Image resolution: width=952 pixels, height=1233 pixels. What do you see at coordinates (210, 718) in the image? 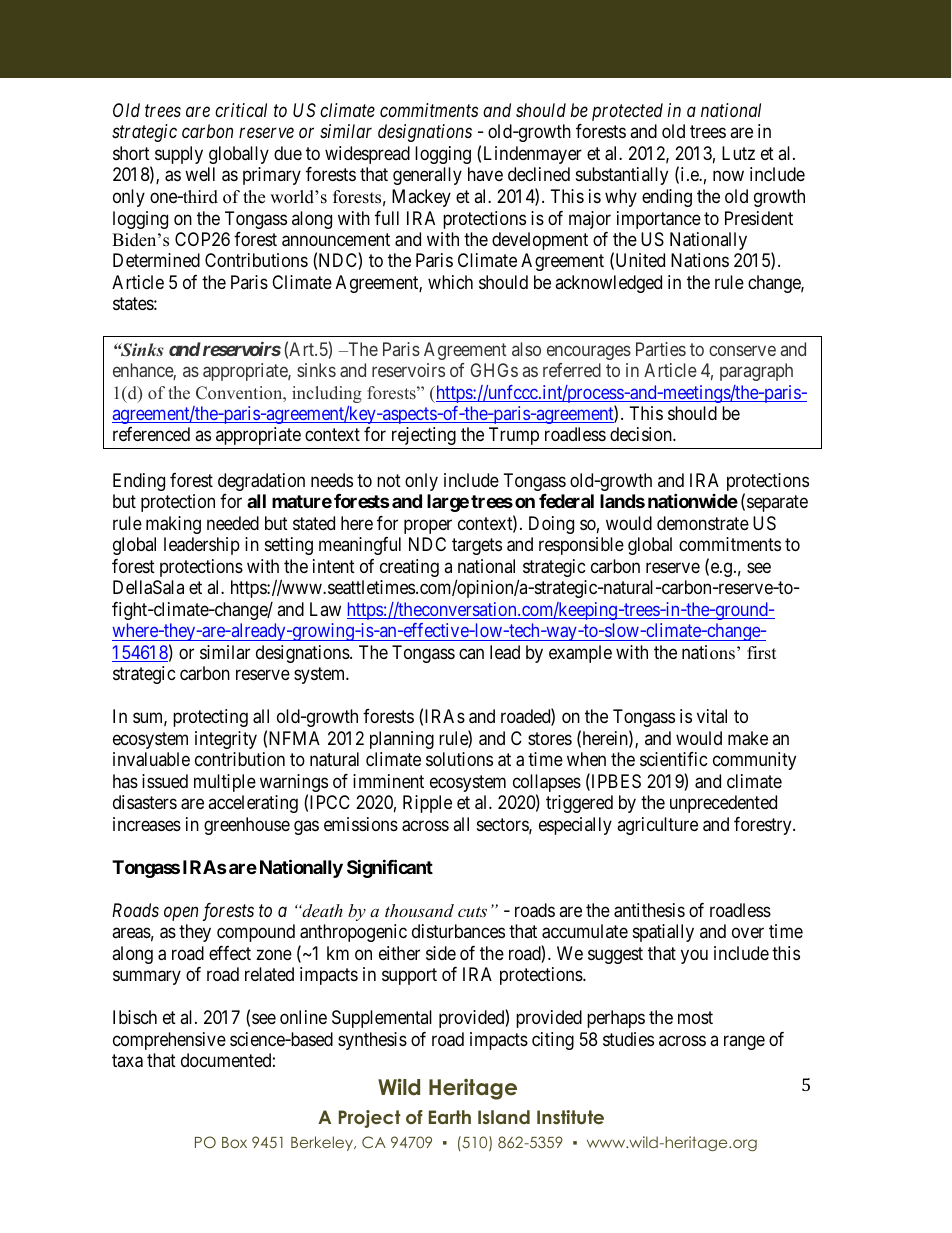
I see `protecting` at bounding box center [210, 718].
